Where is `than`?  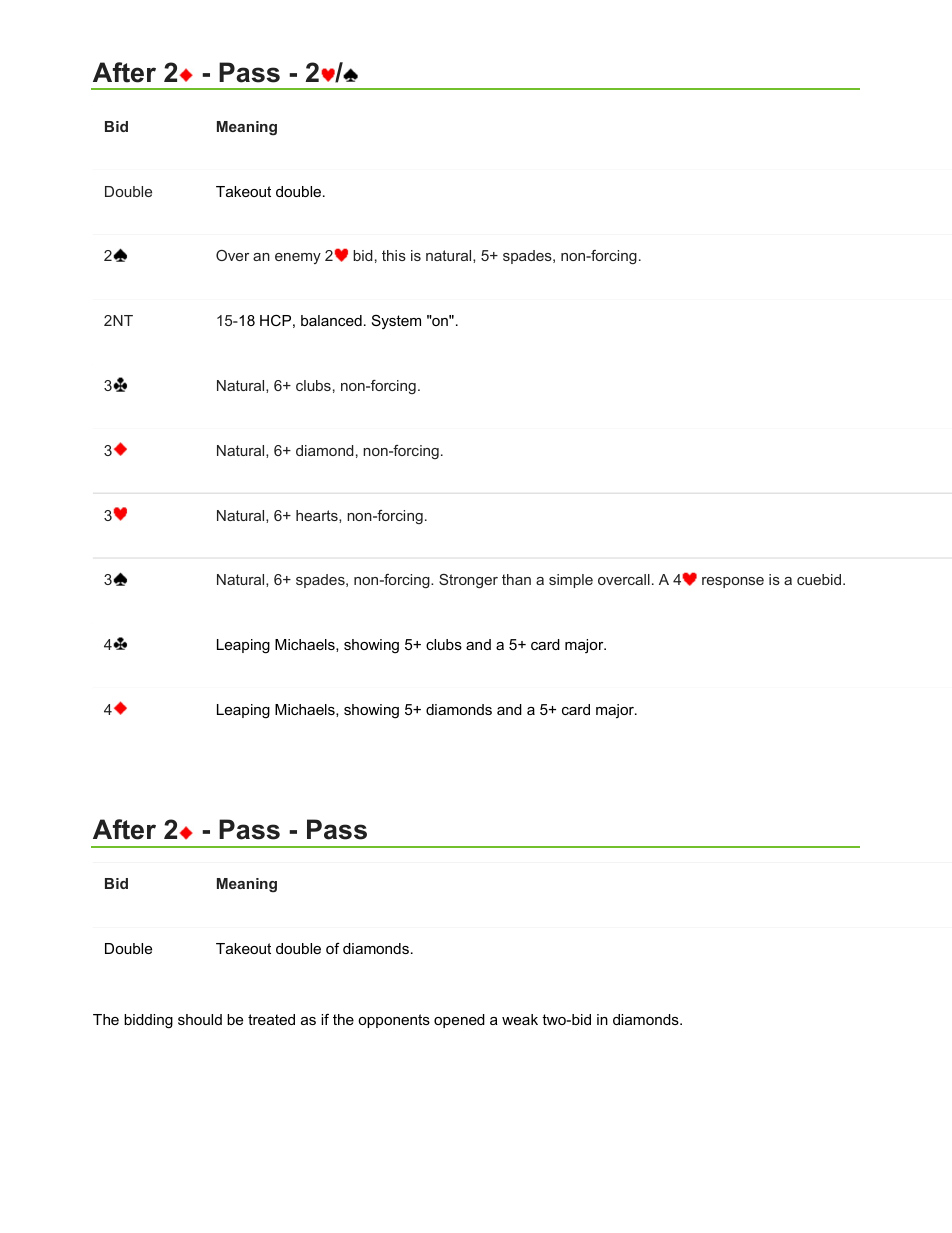
than is located at coordinates (516, 579).
